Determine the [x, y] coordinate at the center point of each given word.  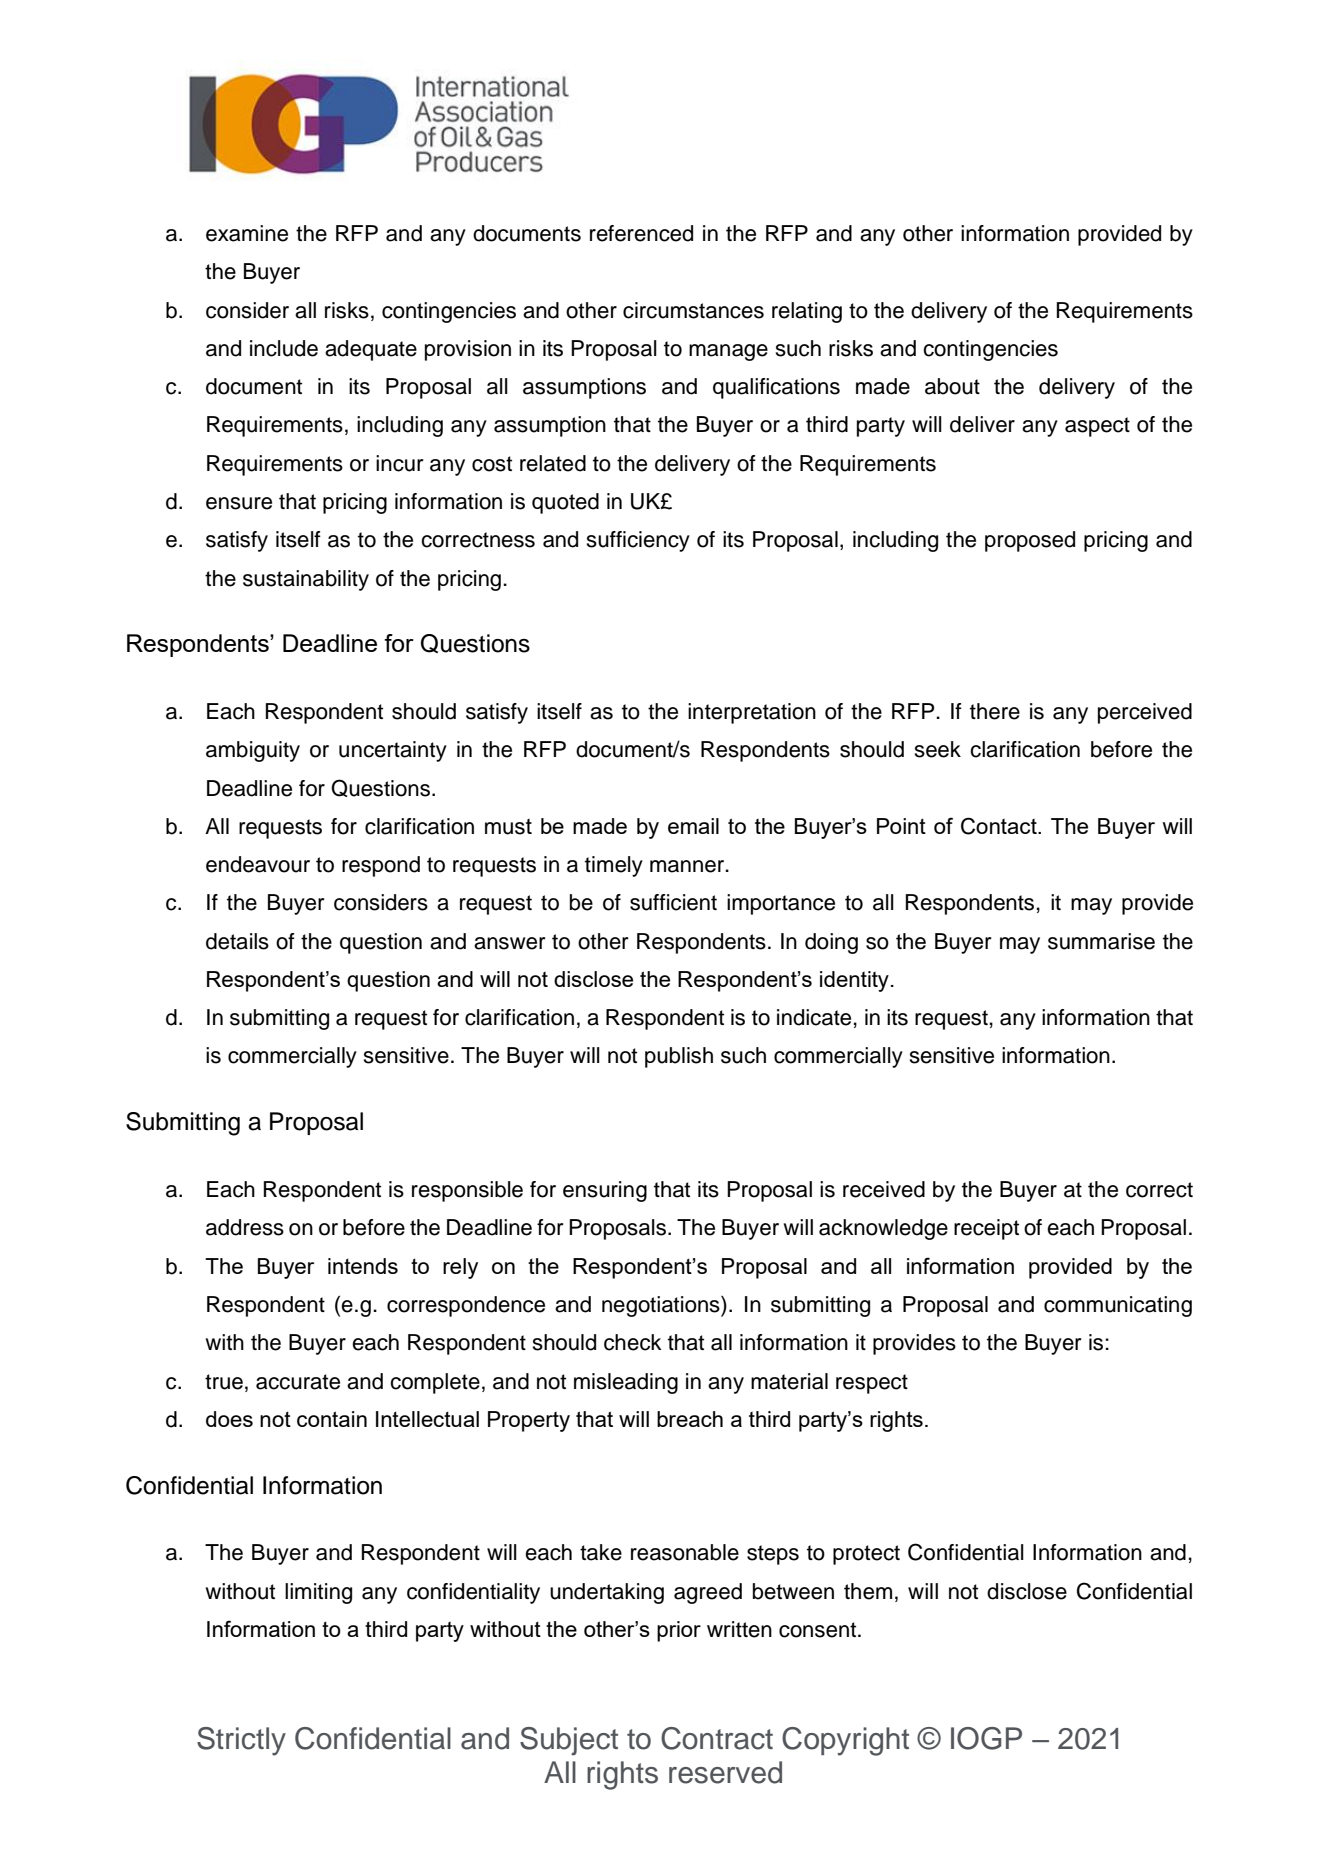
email [693, 826]
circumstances [693, 310]
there [995, 711]
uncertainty [393, 751]
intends [363, 1266]
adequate [371, 350]
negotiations [662, 1306]
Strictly [241, 1741]
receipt [986, 1229]
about [952, 386]
